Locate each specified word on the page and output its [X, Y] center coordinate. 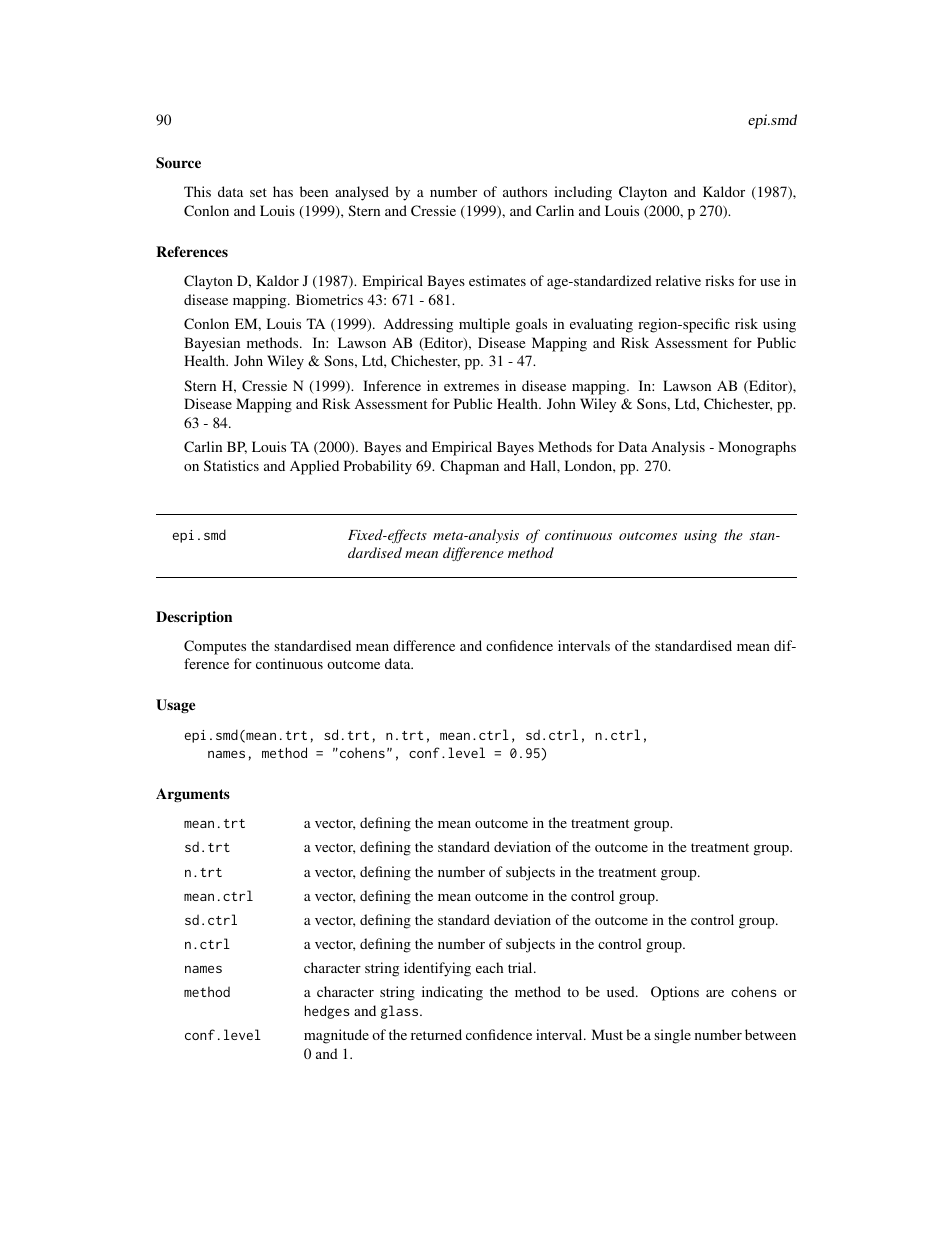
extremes [471, 386]
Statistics [231, 465]
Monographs [757, 448]
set [258, 192]
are [715, 993]
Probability [378, 467]
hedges [327, 1012]
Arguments [193, 795]
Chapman [469, 467]
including [583, 193]
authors [525, 191]
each [489, 967]
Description [194, 618]
